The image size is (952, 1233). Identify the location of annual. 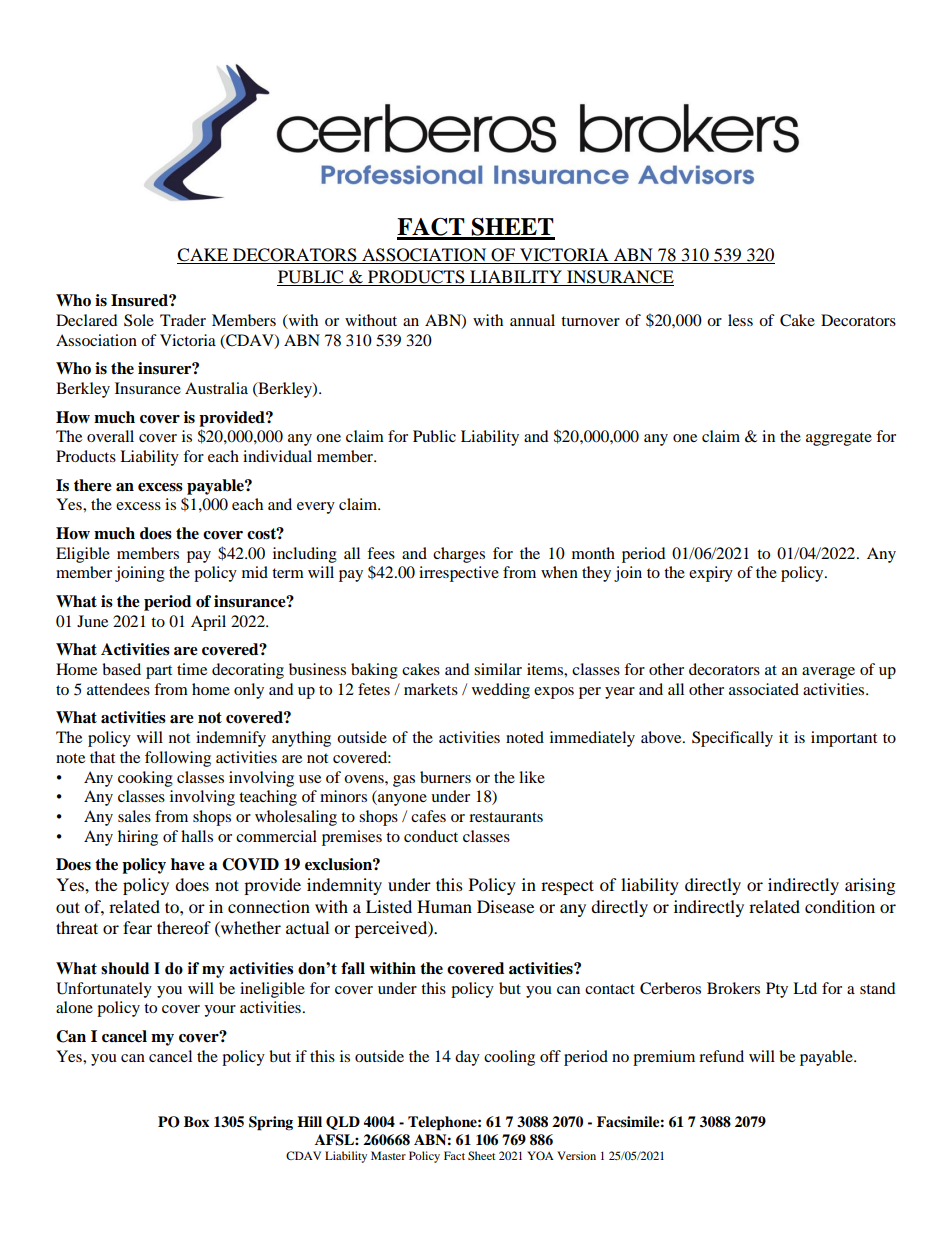
(532, 320).
